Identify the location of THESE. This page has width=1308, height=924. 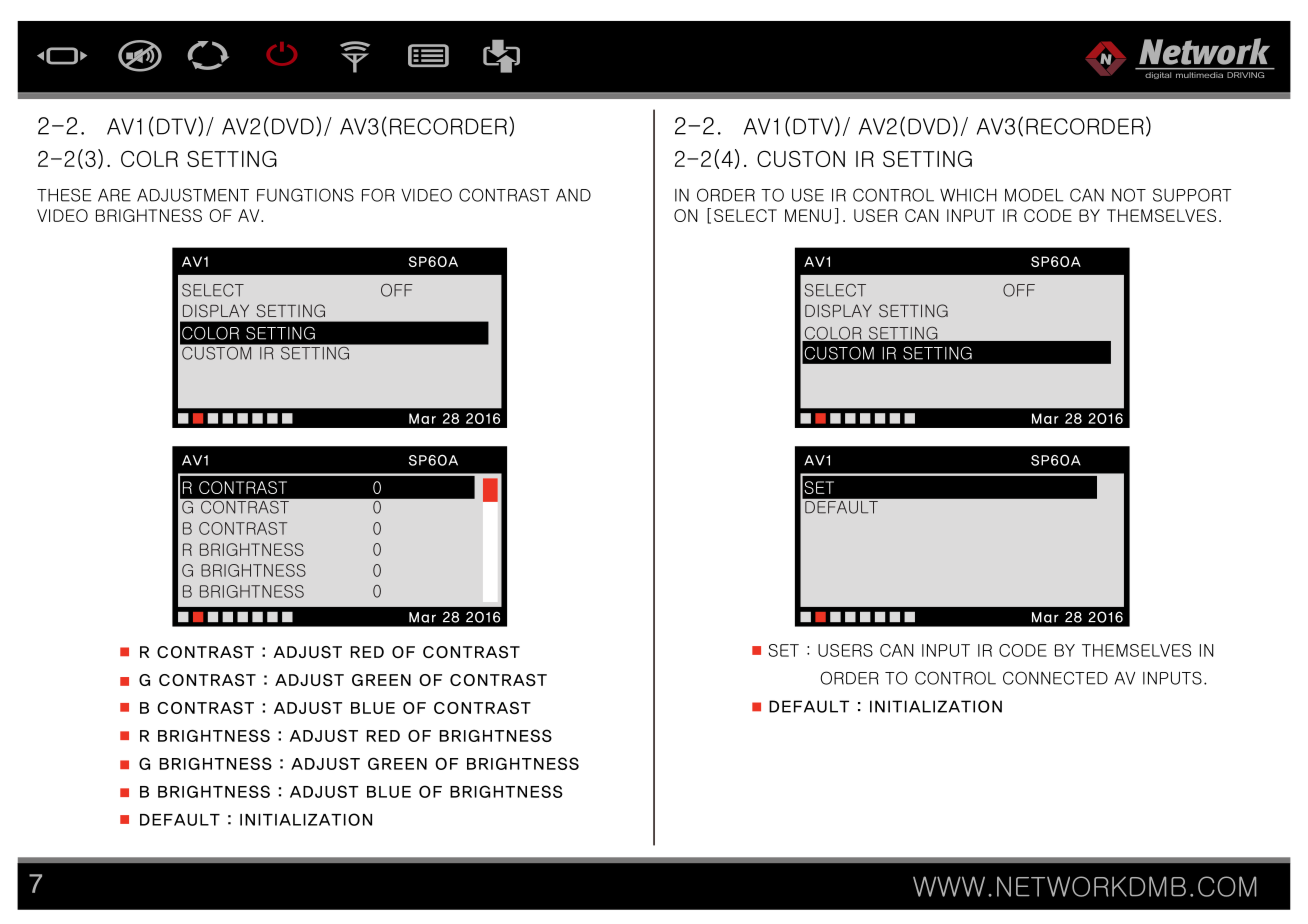
(64, 195).
